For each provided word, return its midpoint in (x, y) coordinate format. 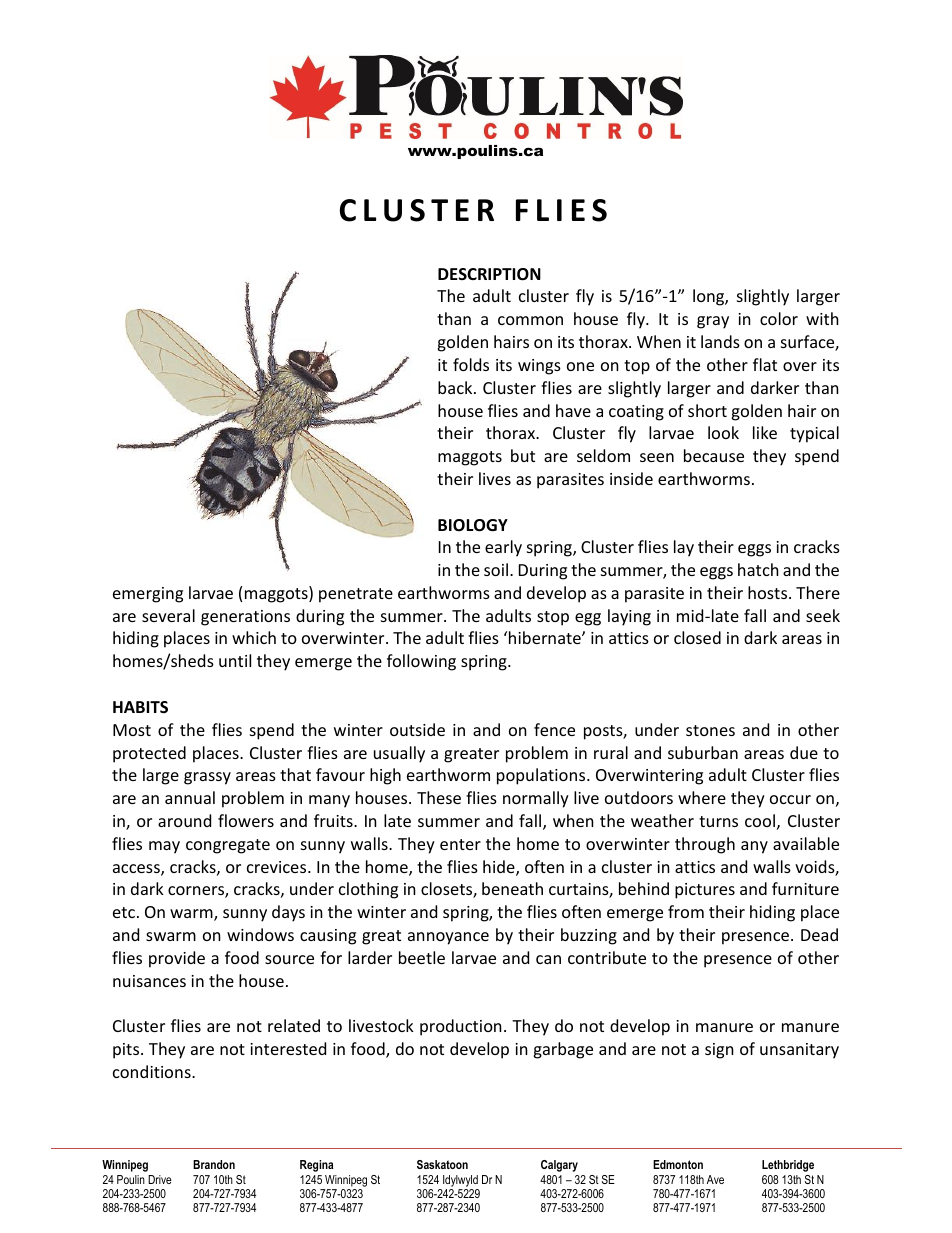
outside (417, 729)
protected (149, 754)
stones (710, 730)
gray (713, 322)
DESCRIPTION (489, 274)
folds (471, 364)
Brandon (214, 1164)
